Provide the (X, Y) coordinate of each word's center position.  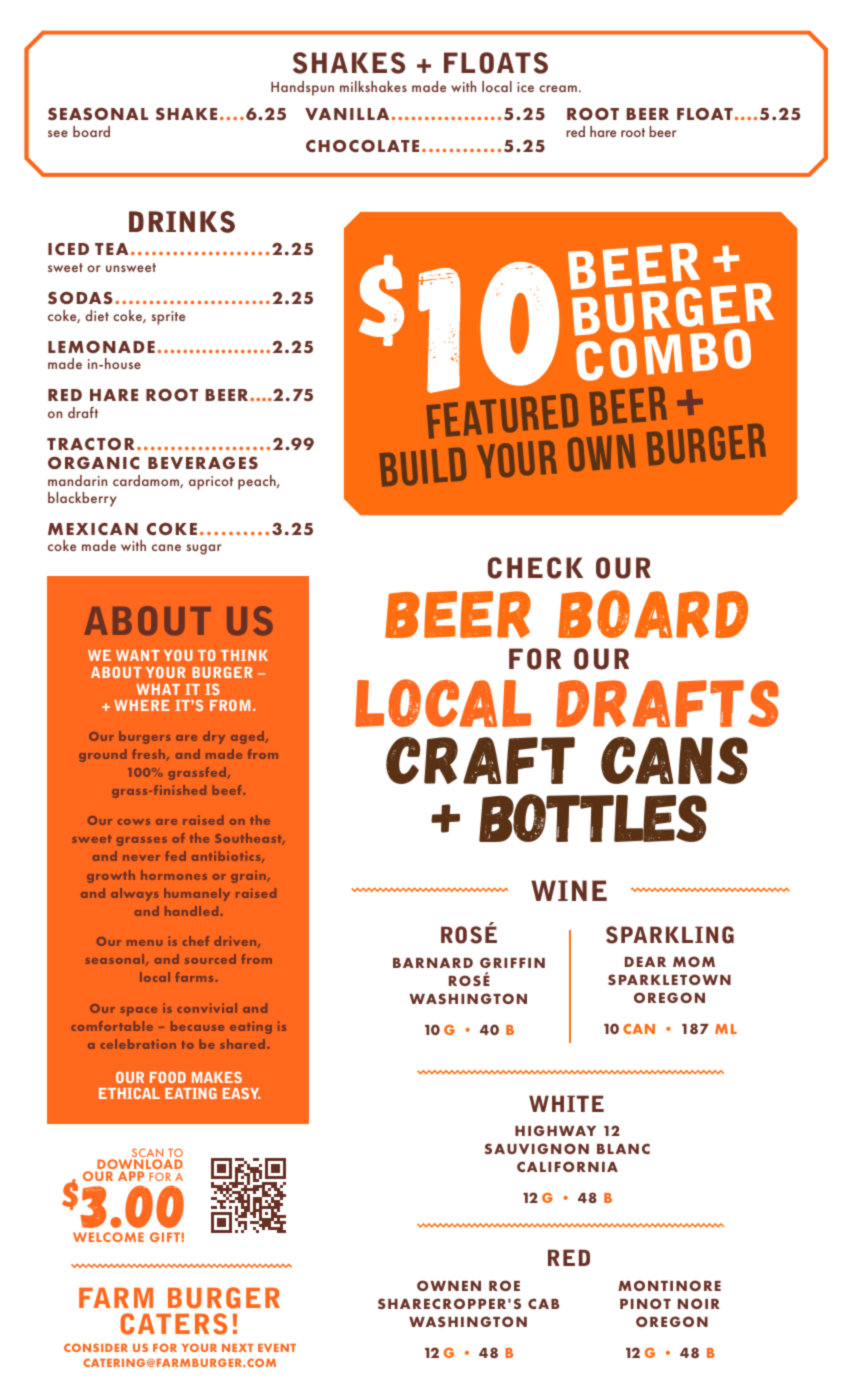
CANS (674, 760)
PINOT (645, 1303)
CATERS (174, 1324)
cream (558, 88)
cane (166, 547)
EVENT (277, 1348)
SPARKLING (670, 935)
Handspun (302, 88)
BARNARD (433, 963)
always (134, 894)
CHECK (535, 568)
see (58, 133)
